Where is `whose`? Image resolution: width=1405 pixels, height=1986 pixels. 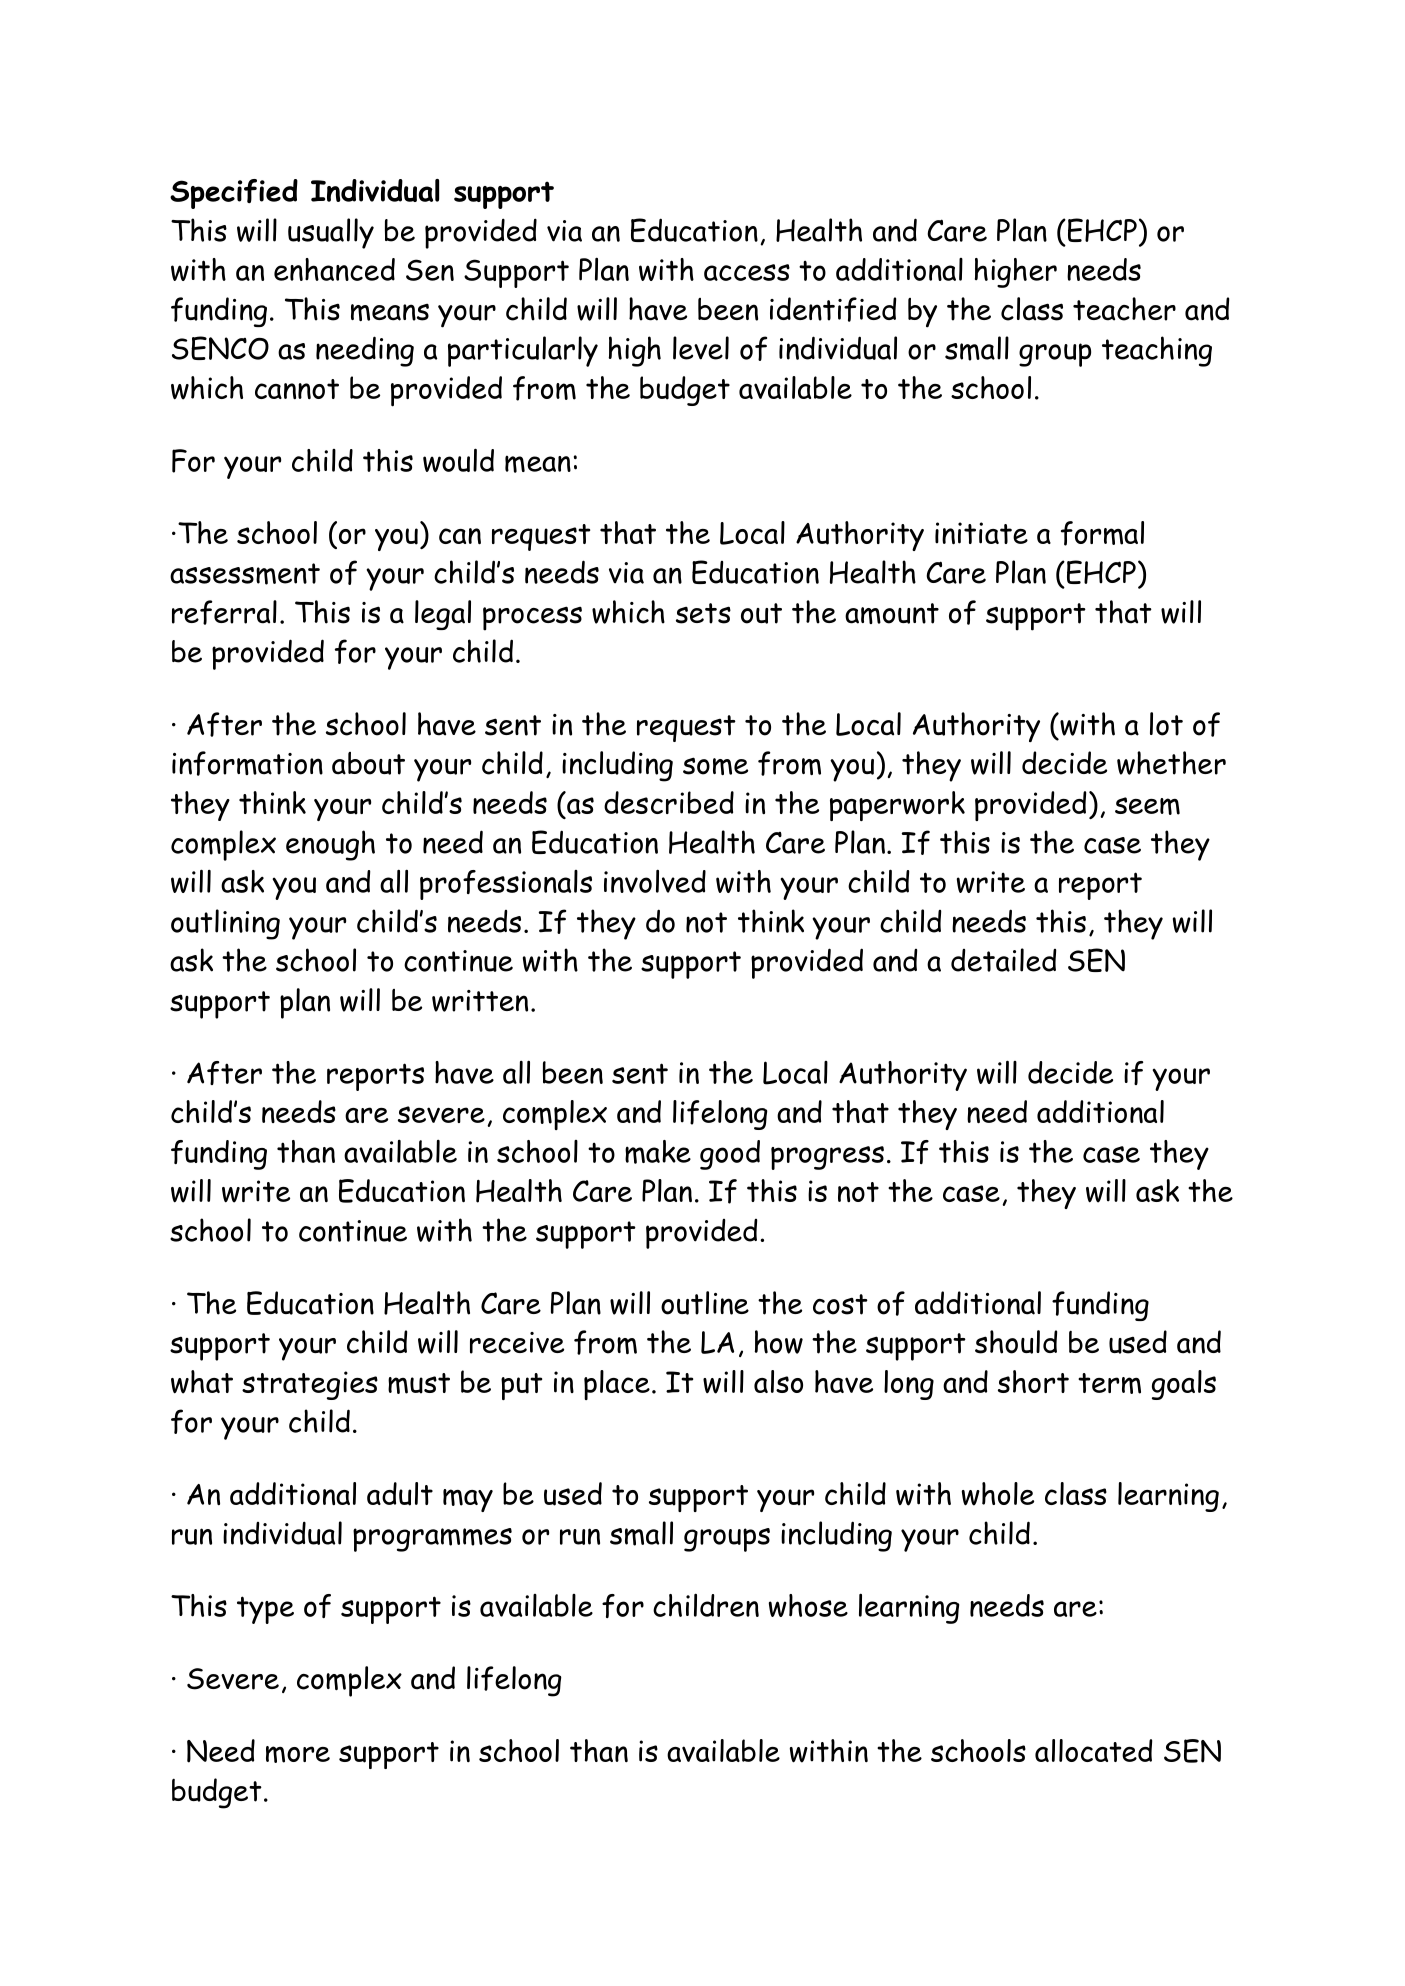 whose is located at coordinates (808, 1605).
